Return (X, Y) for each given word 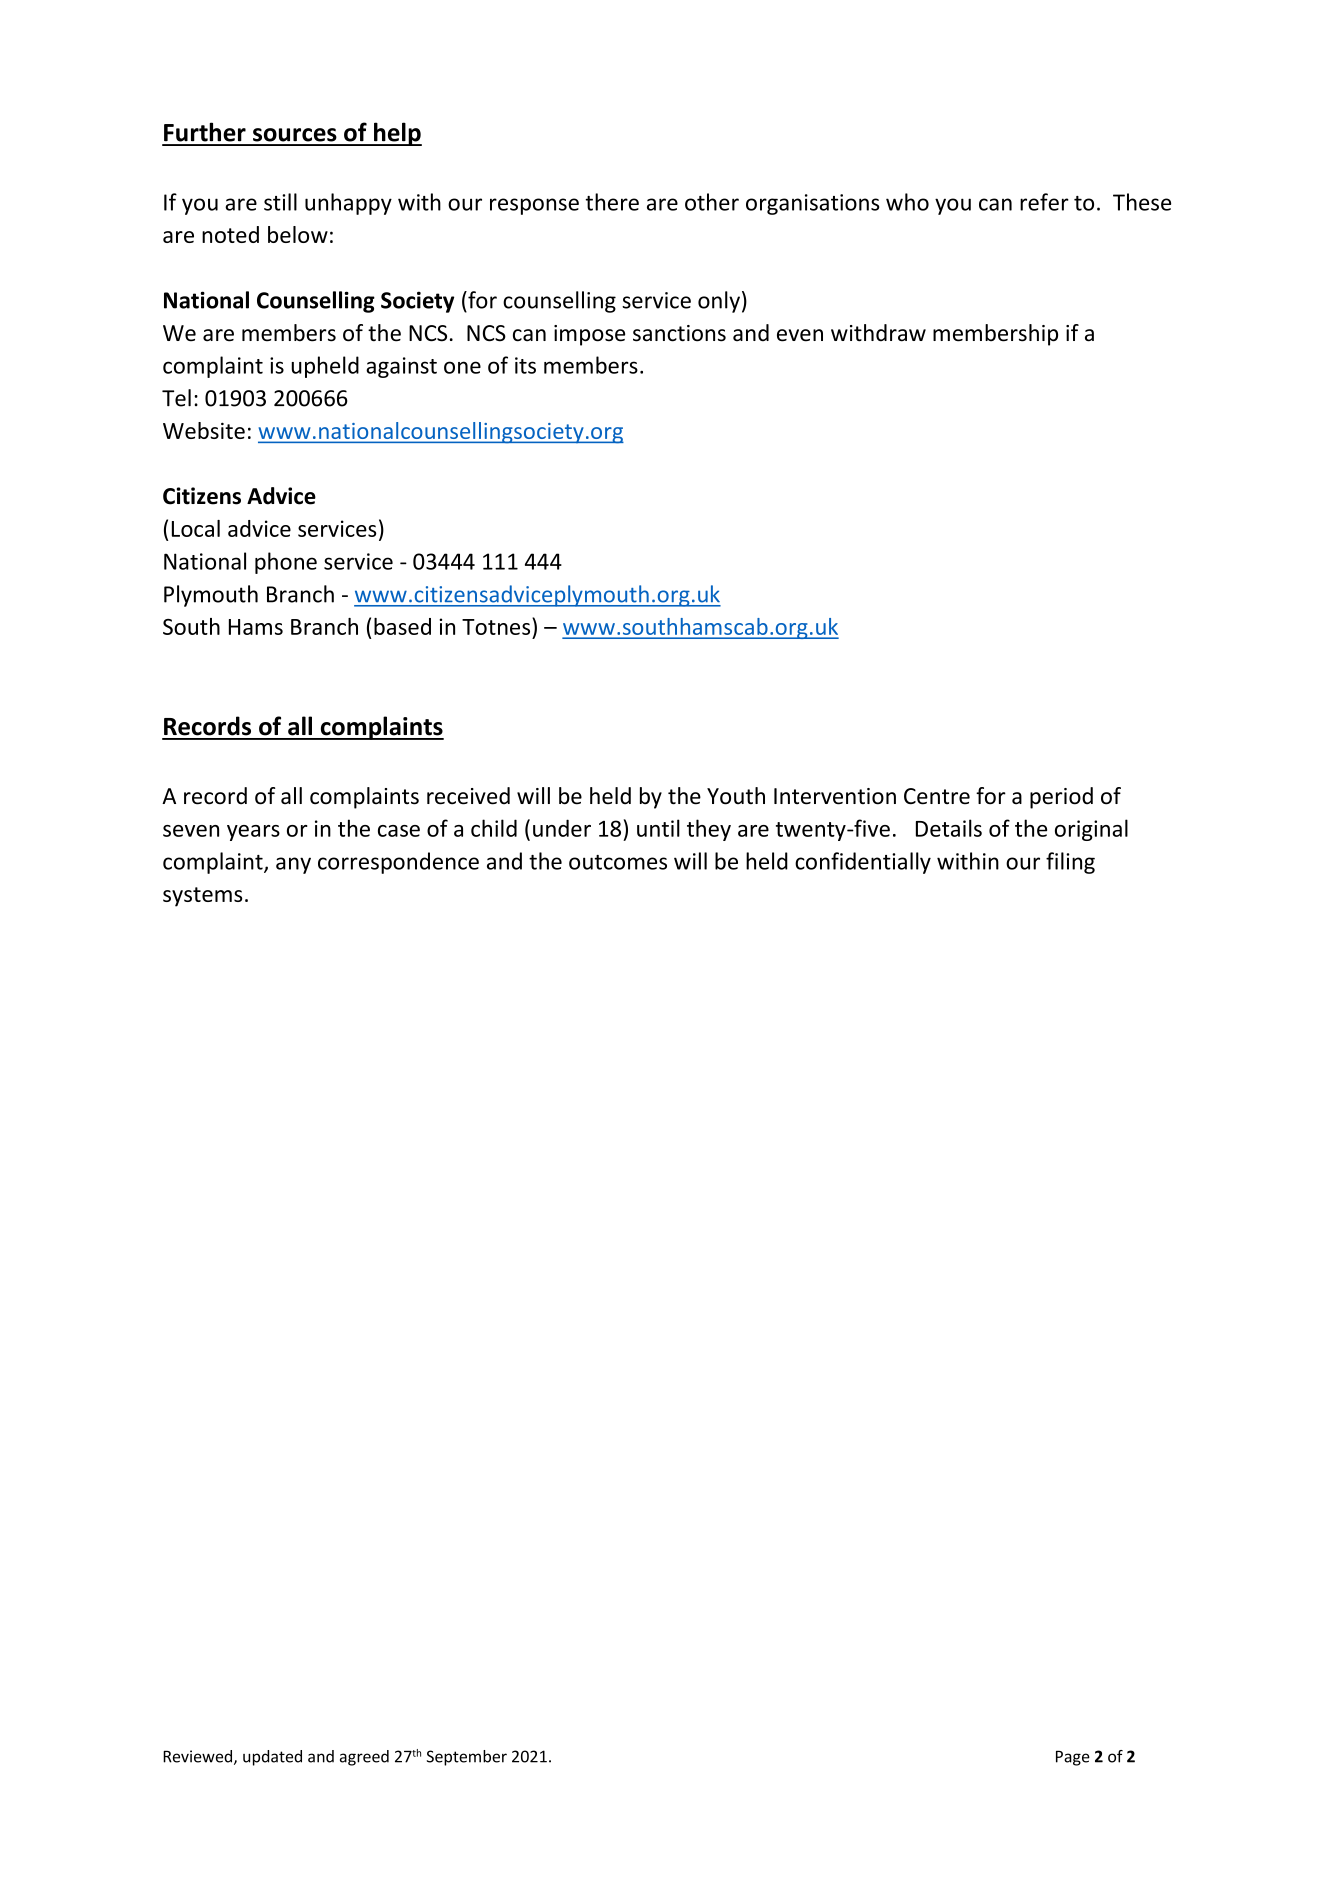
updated (272, 1758)
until (658, 828)
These (1142, 202)
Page (1073, 1758)
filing (1070, 863)
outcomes (618, 862)
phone (286, 563)
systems (203, 897)
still (280, 202)
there (612, 202)
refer (1044, 202)
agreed (364, 1758)
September (467, 1758)
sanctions (679, 333)
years (253, 833)
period (1061, 798)
